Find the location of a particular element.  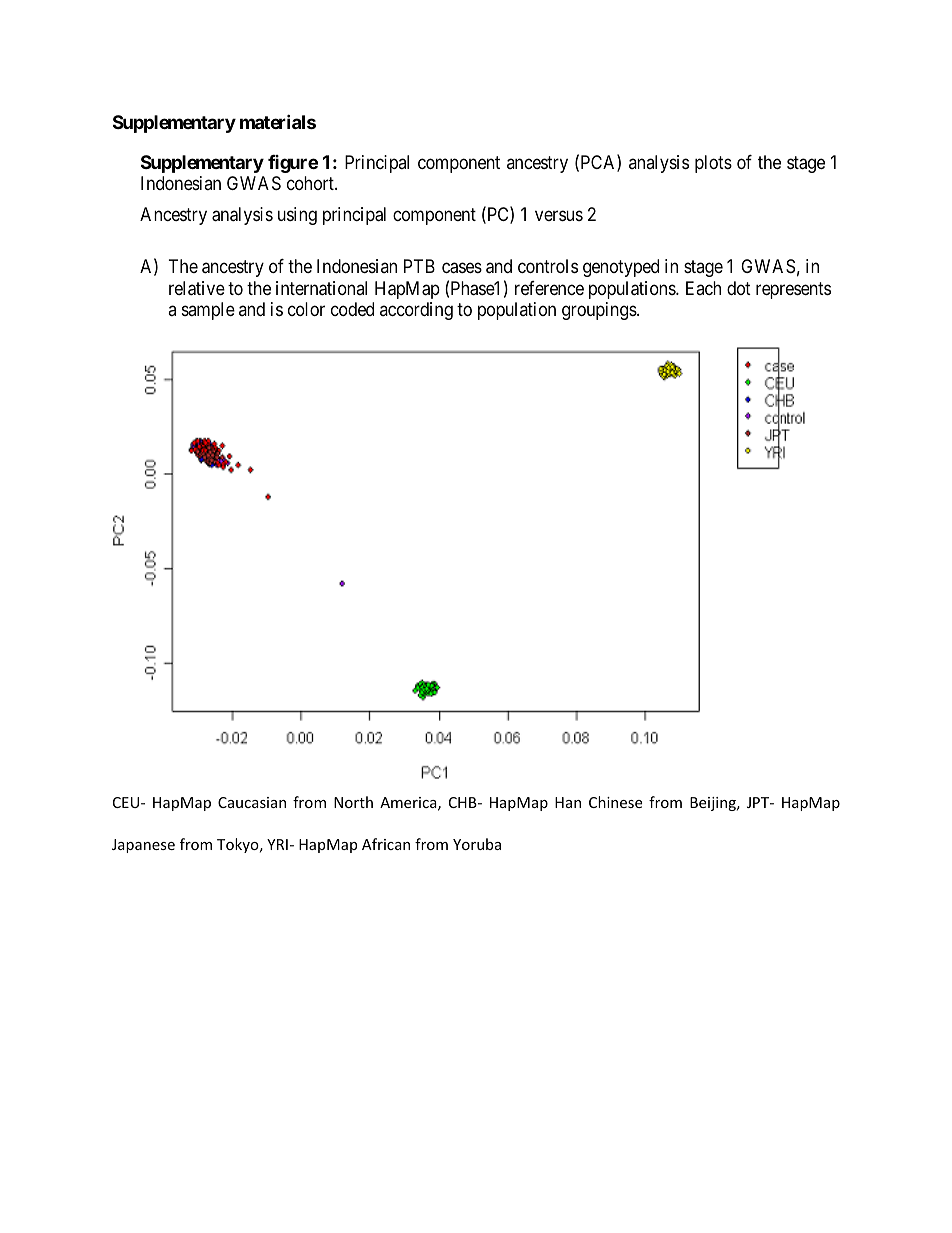

Yoruba is located at coordinates (477, 844).
